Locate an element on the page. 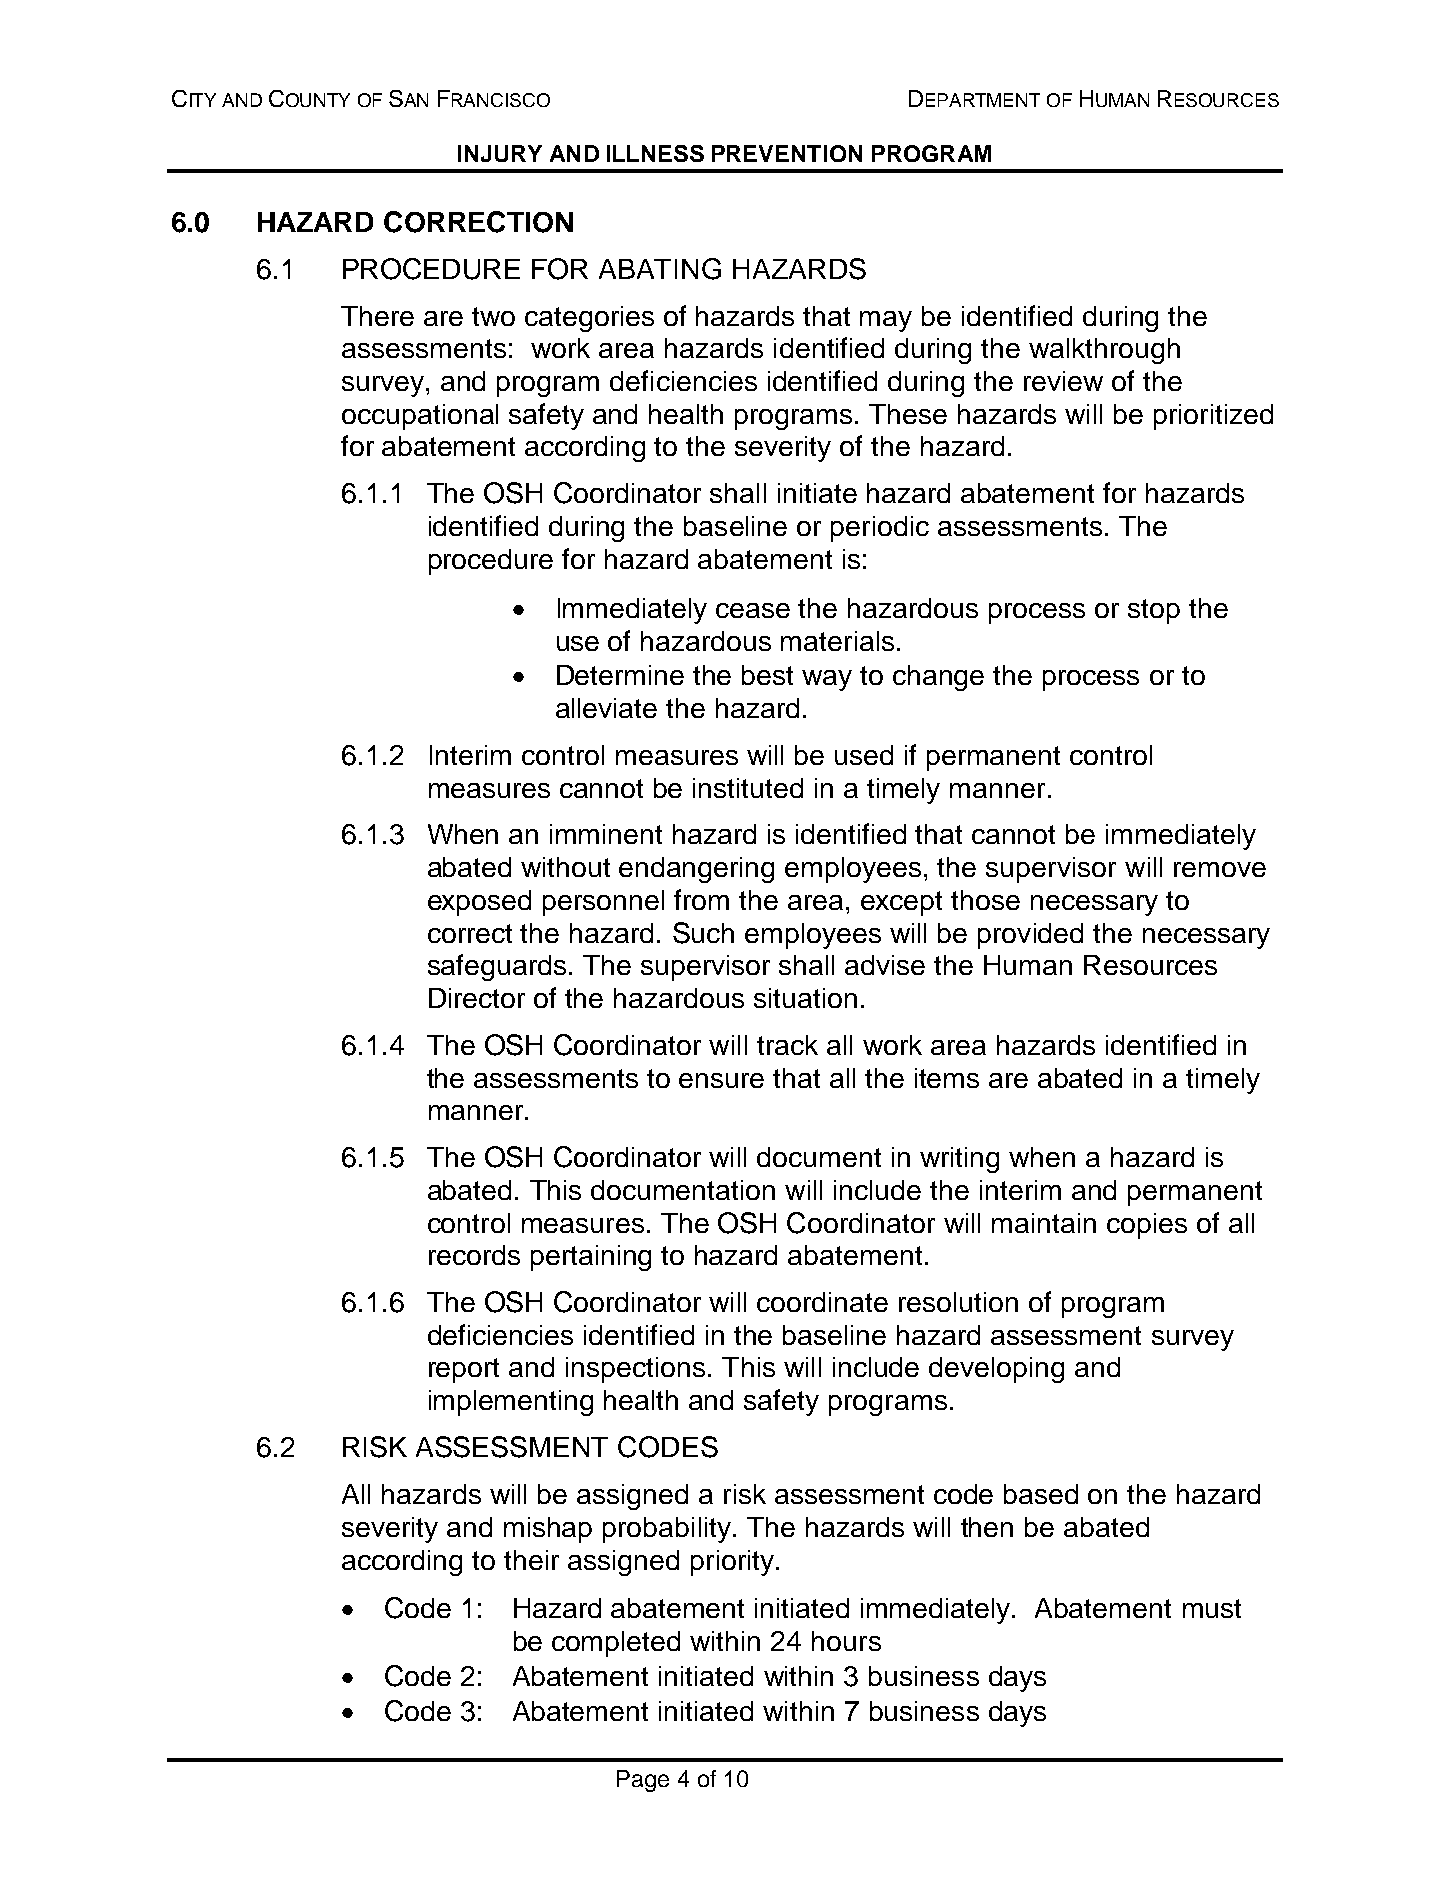 The width and height of the page is (1450, 1877). safeguards is located at coordinates (497, 967).
